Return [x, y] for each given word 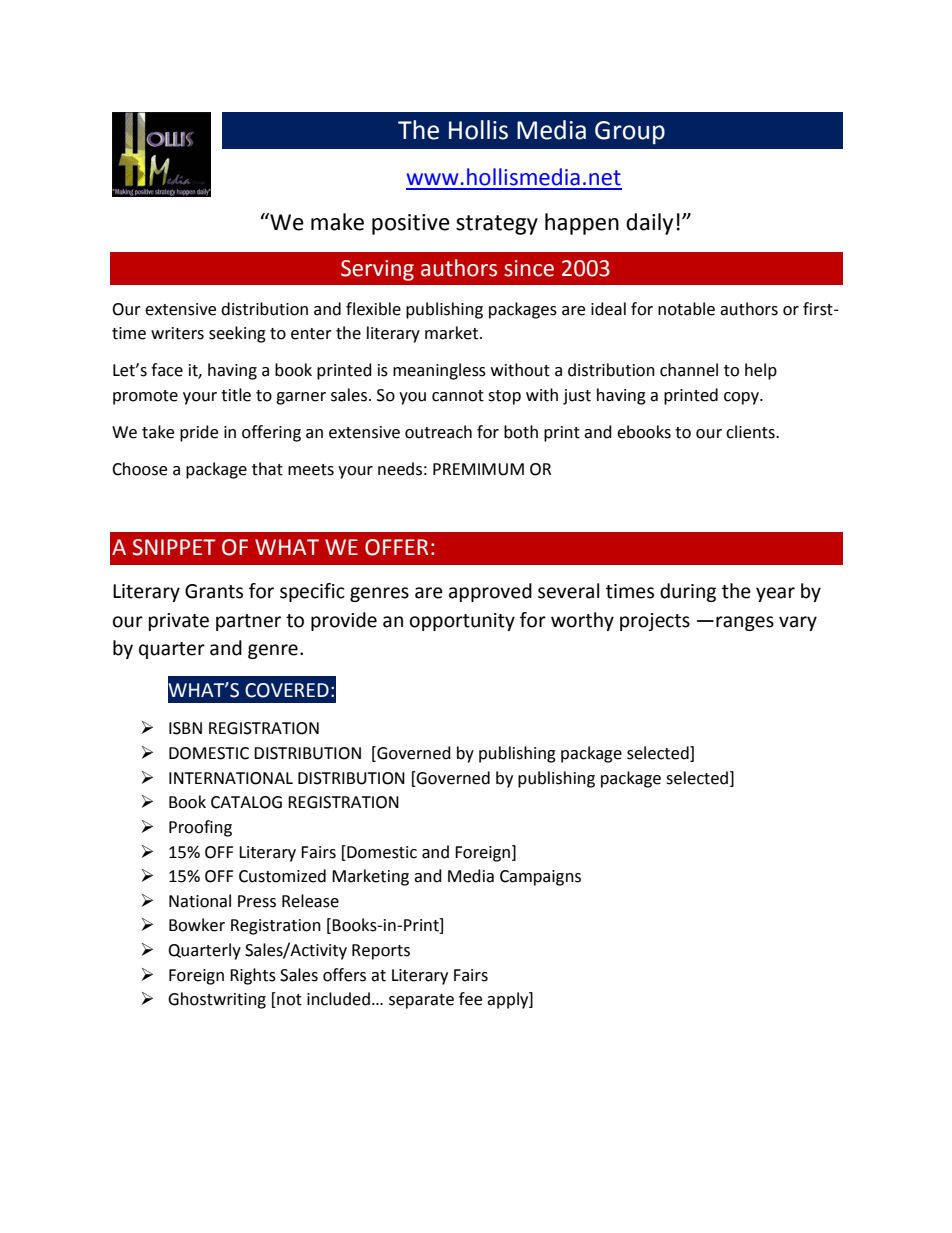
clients [751, 432]
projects [655, 622]
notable [686, 309]
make [337, 222]
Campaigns [540, 878]
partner [248, 622]
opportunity [462, 622]
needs [400, 469]
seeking [237, 334]
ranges [745, 623]
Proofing [200, 828]
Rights [253, 976]
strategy [497, 225]
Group [630, 133]
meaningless [439, 371]
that [267, 469]
